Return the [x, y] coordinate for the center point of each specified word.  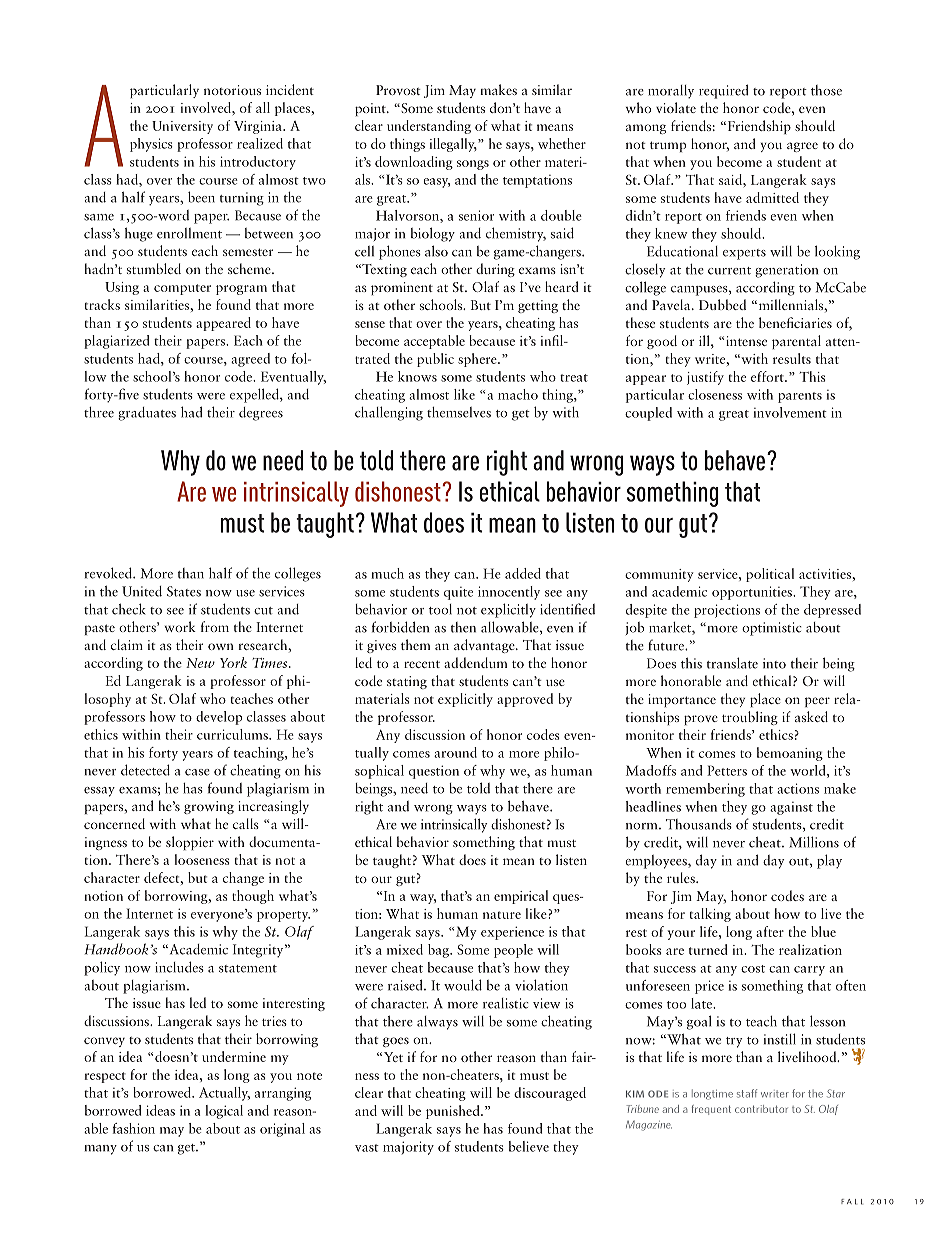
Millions [814, 842]
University [182, 127]
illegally [453, 145]
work [180, 626]
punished [454, 1112]
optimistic [772, 629]
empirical [521, 897]
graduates [147, 414]
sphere [478, 360]
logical [224, 1112]
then [463, 627]
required [724, 91]
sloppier [190, 843]
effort [768, 376]
